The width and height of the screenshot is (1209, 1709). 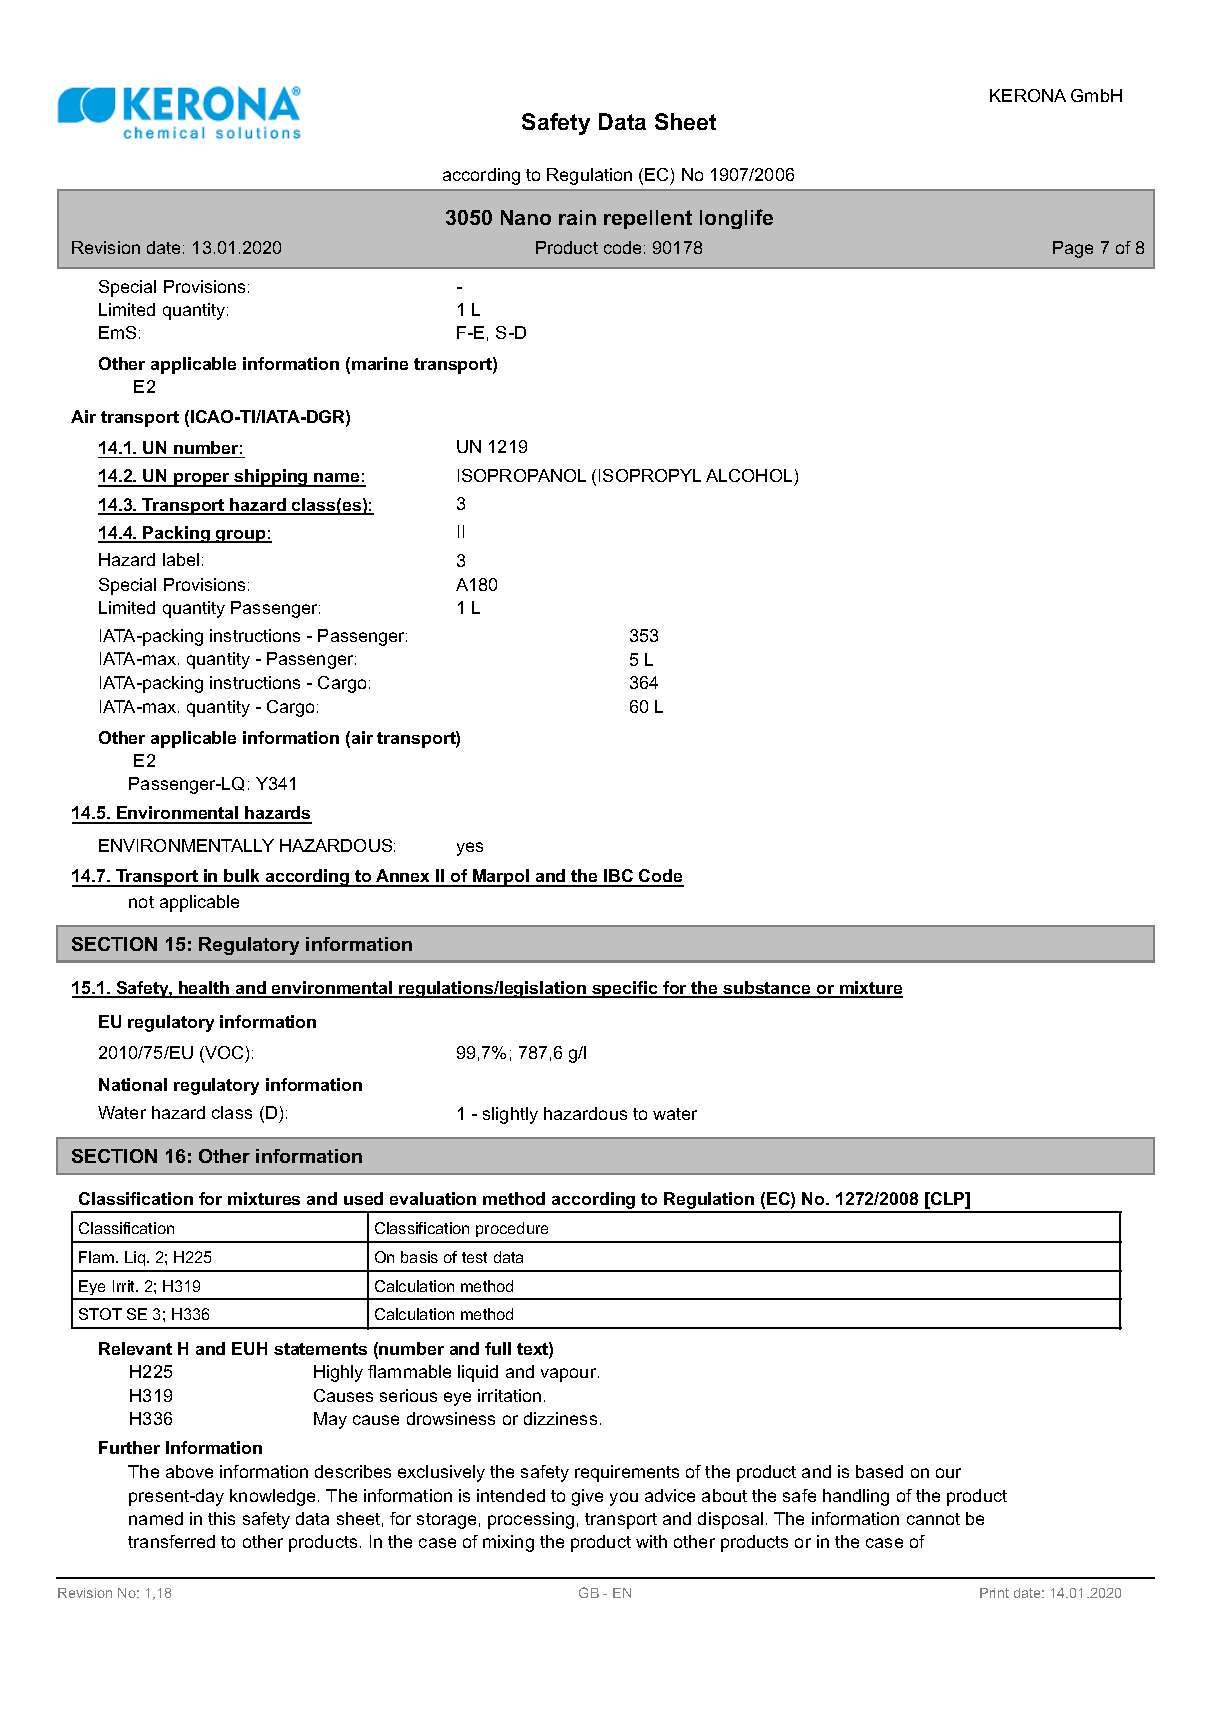 I want to click on rain, so click(x=577, y=217).
